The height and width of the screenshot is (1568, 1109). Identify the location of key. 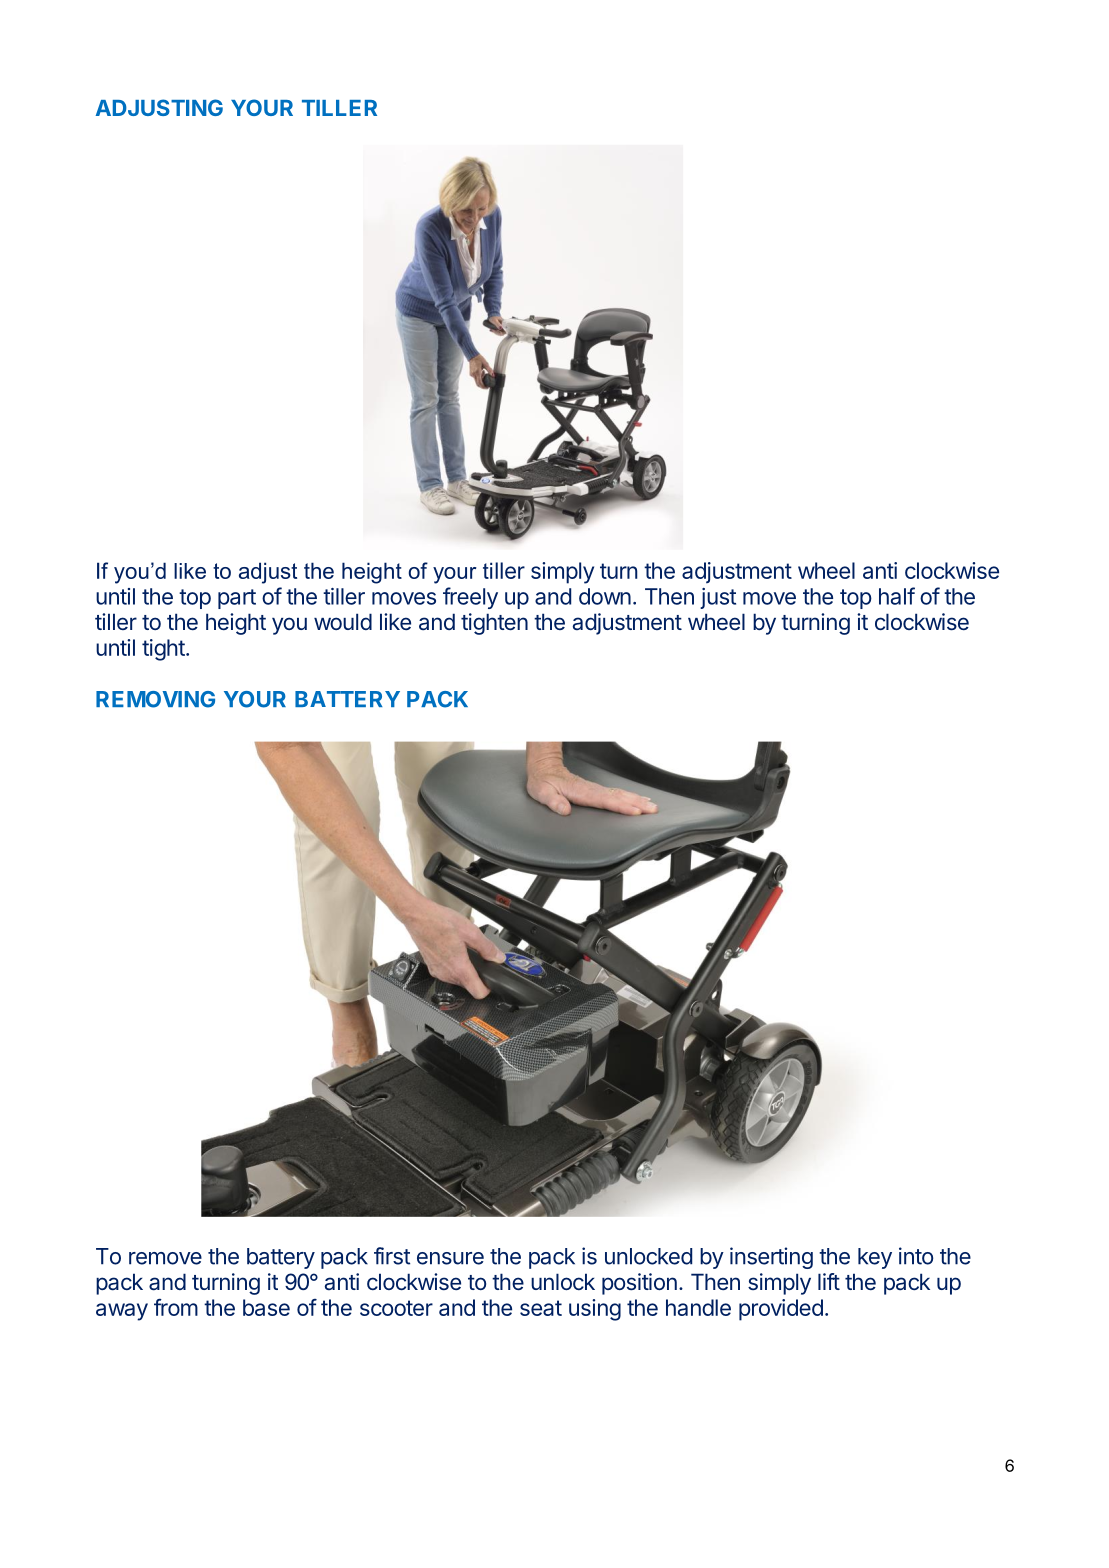
(875, 1258).
